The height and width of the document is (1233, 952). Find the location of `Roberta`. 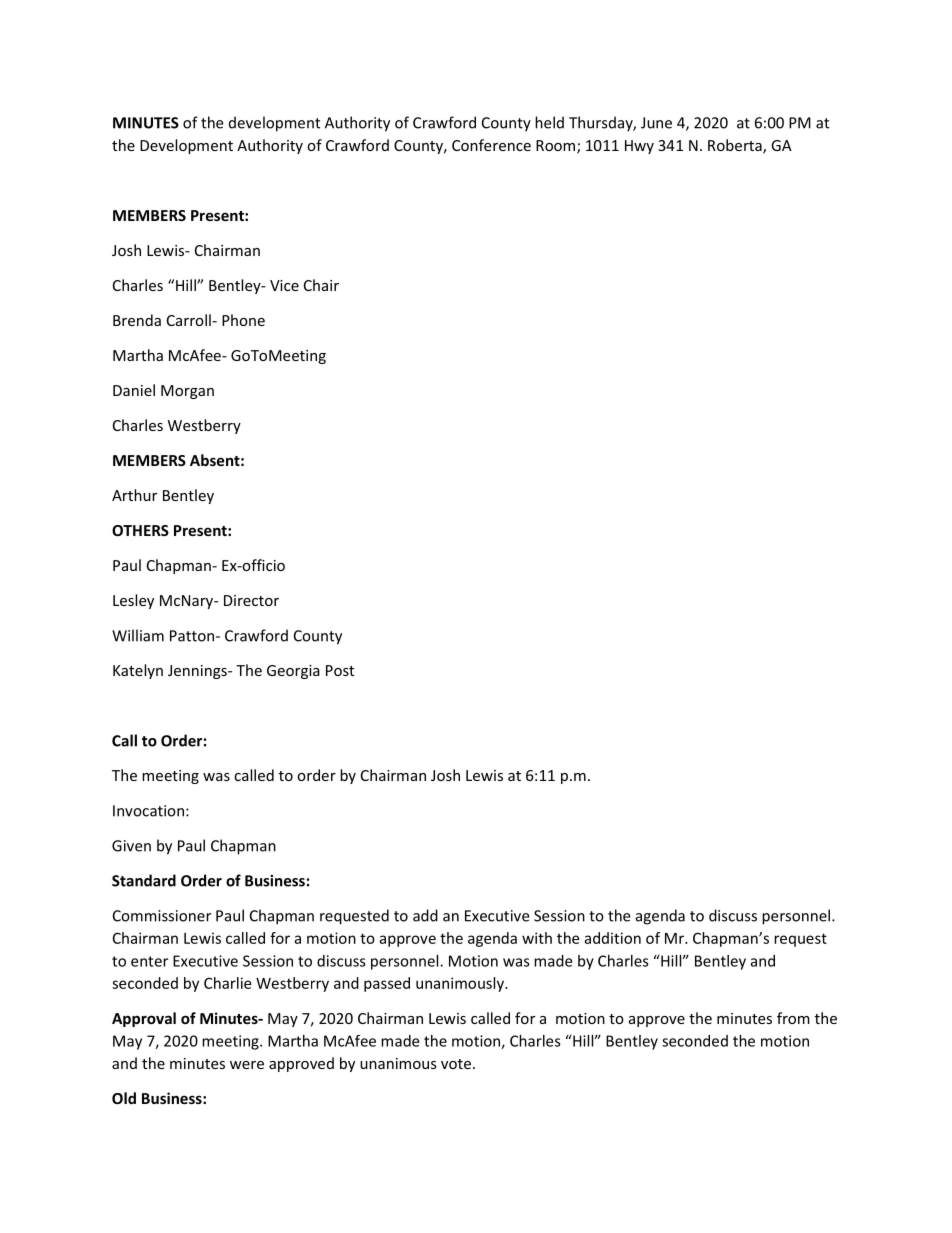

Roberta is located at coordinates (736, 146).
